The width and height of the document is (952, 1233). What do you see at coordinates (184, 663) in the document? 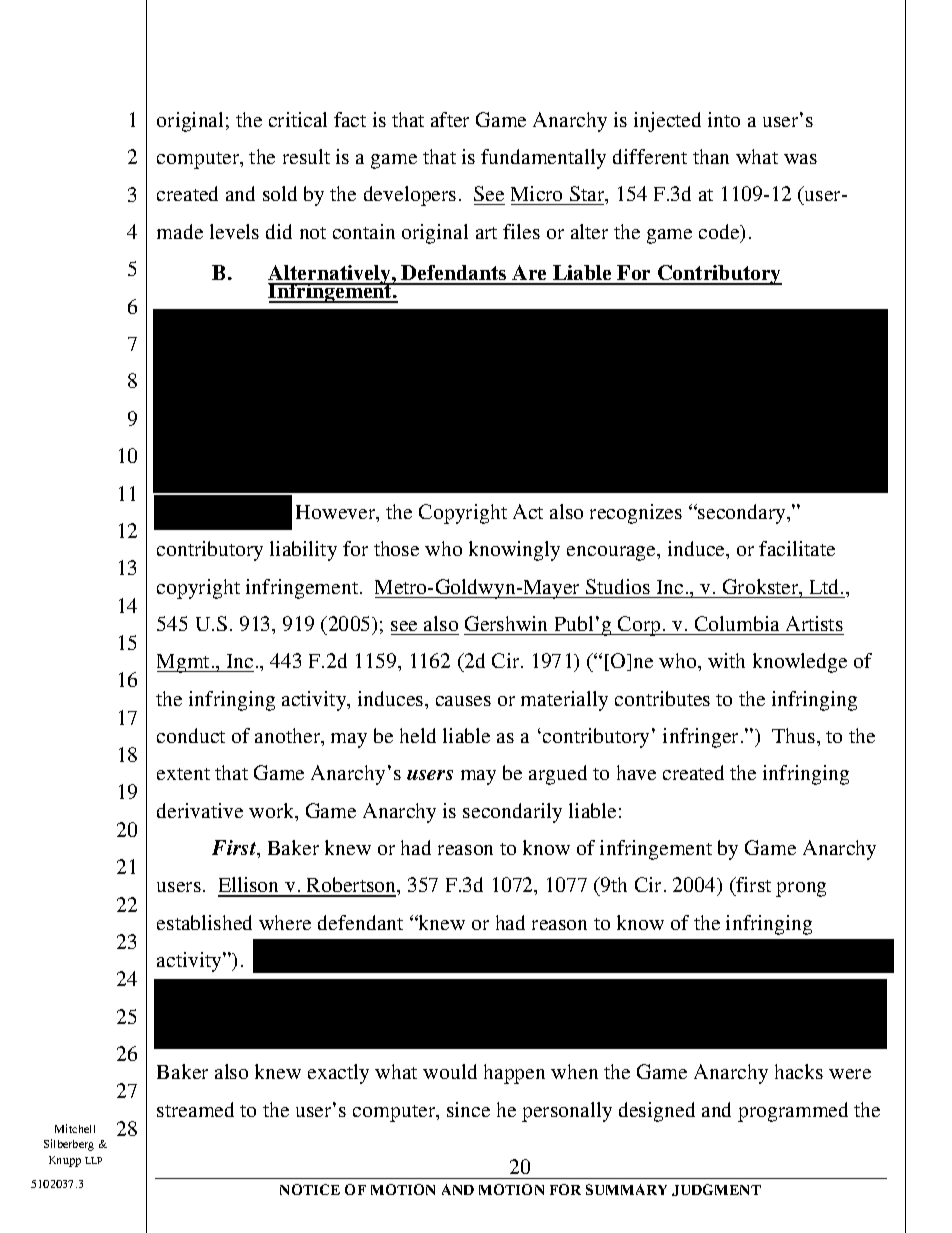
I see `Mgmt` at bounding box center [184, 663].
